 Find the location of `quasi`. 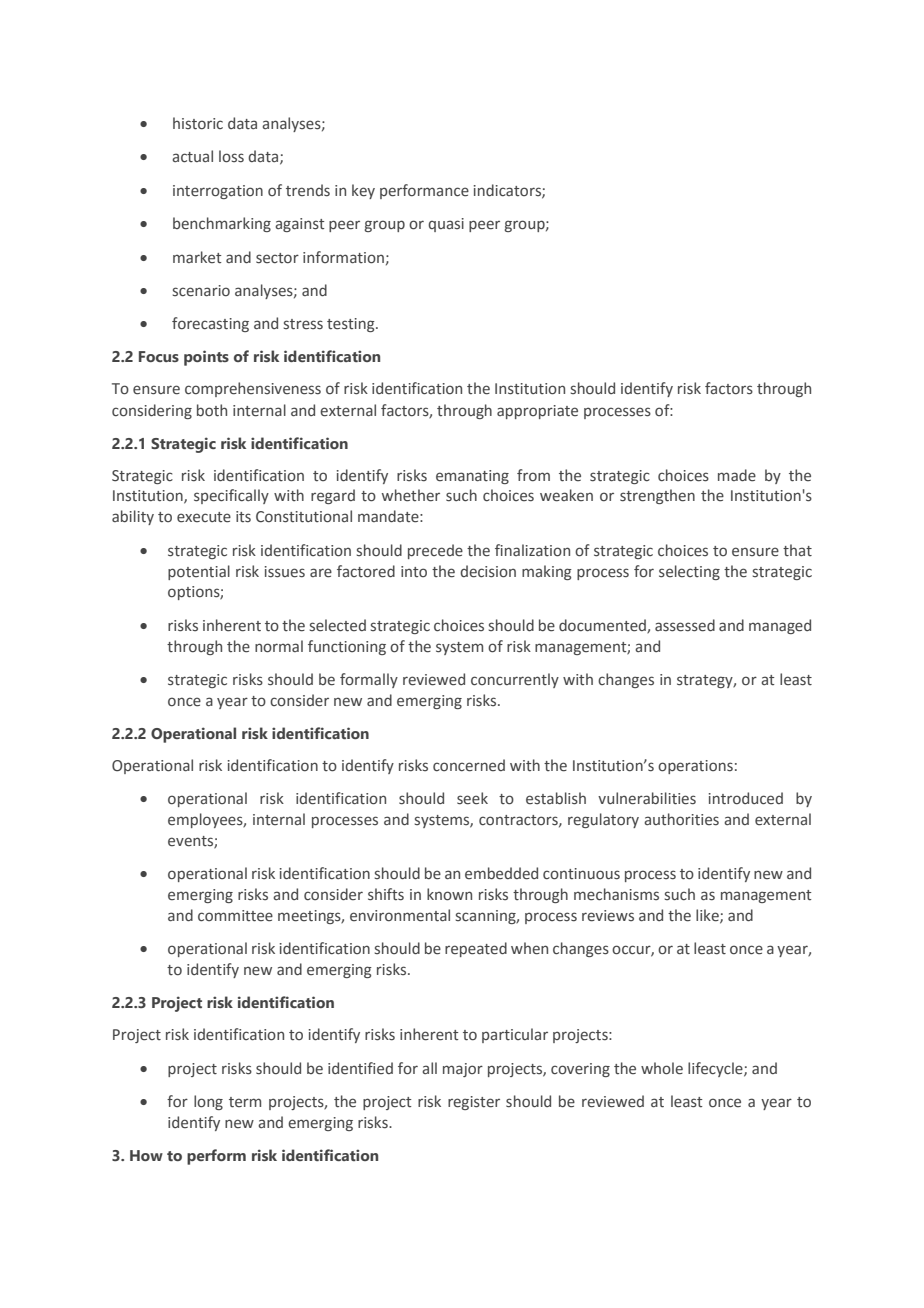

quasi is located at coordinates (446, 225).
